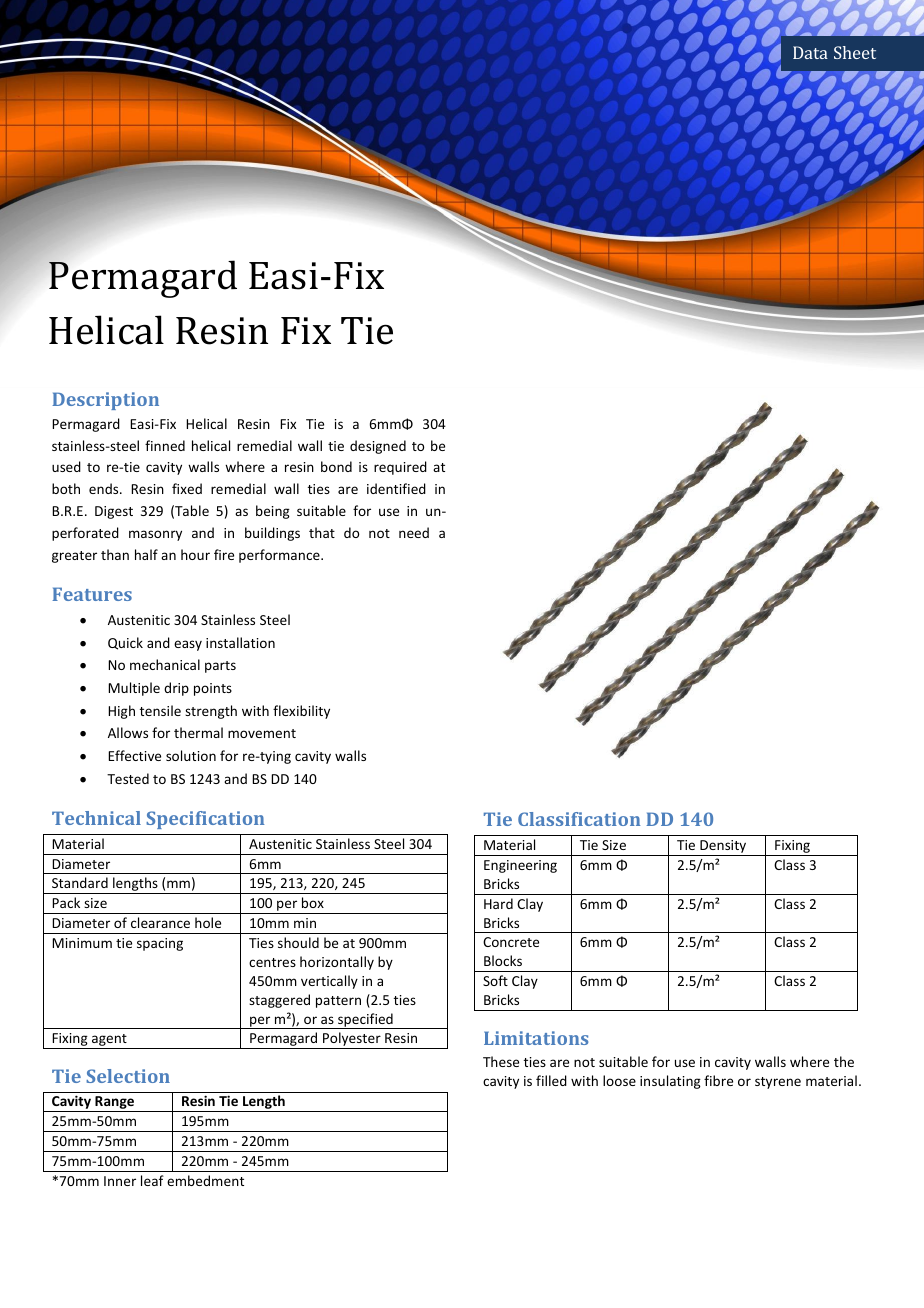 The width and height of the screenshot is (924, 1308). I want to click on clearance, so click(160, 922).
